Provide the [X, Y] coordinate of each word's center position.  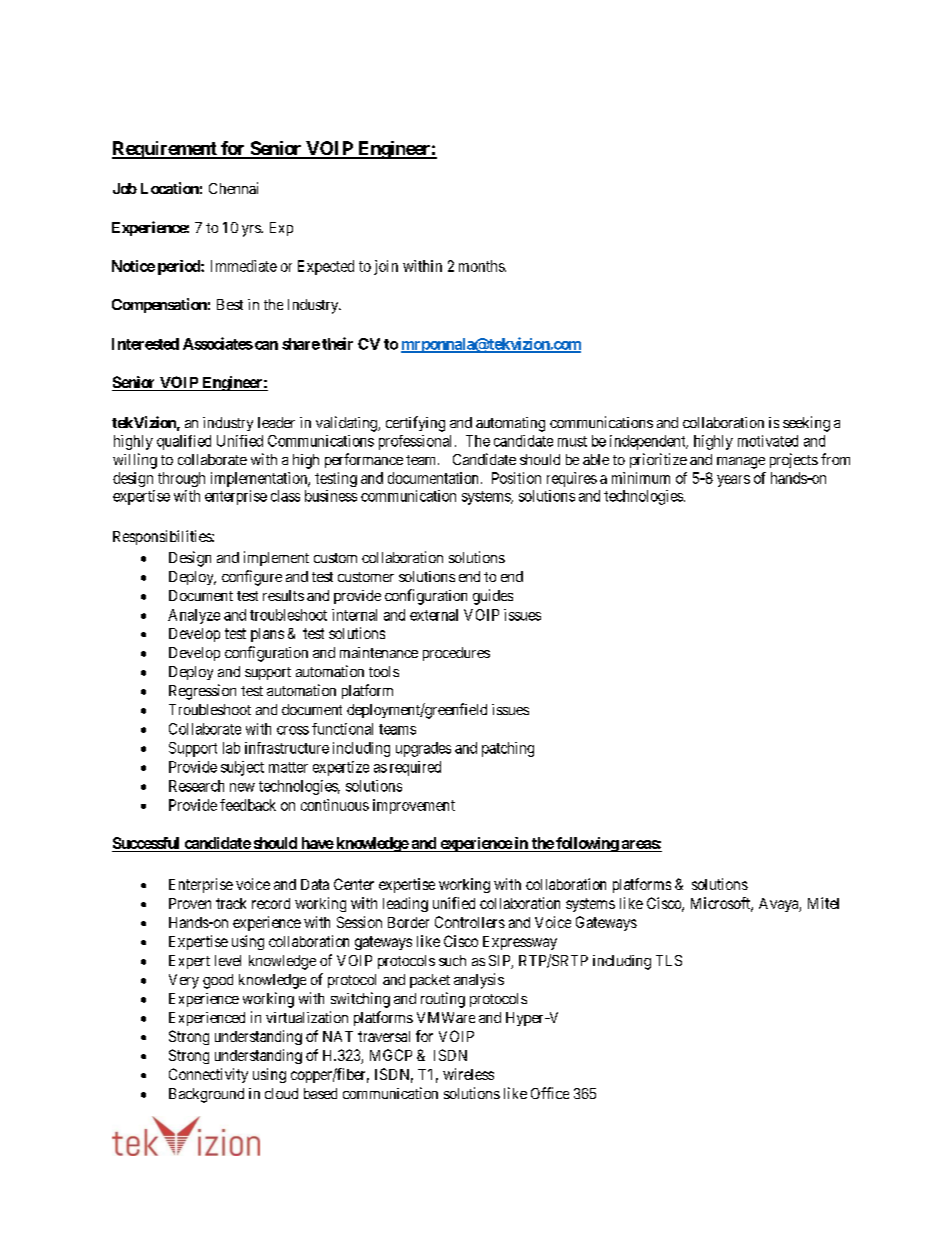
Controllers [470, 922]
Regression [202, 692]
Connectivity [208, 1075]
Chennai [233, 188]
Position [516, 478]
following [587, 844]
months [482, 266]
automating [510, 424]
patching [508, 749]
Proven [190, 903]
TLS [669, 960]
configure [252, 578]
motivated [768, 441]
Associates [218, 343]
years [733, 481]
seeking [806, 424]
